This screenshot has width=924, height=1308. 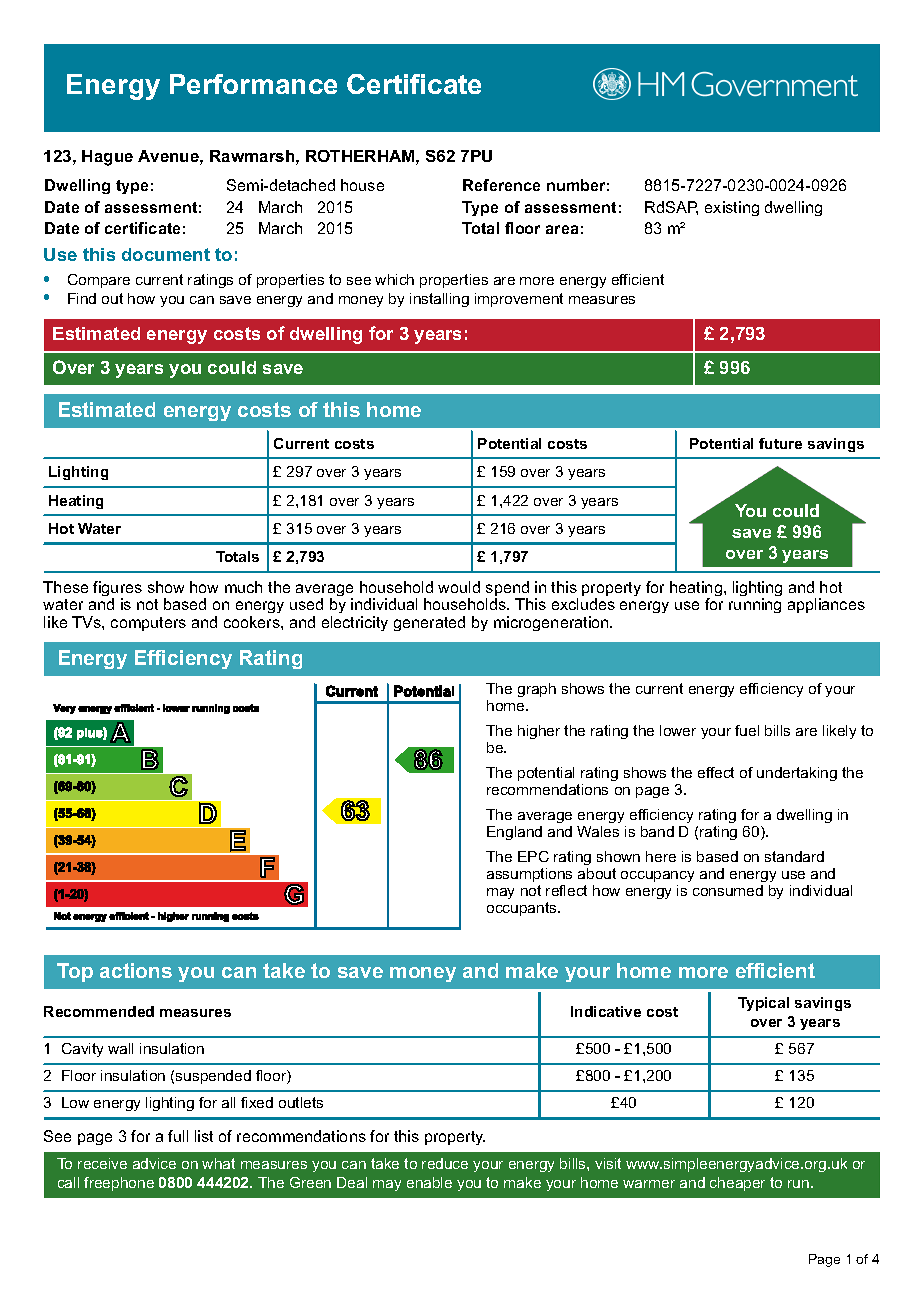 What do you see at coordinates (148, 624) in the screenshot?
I see `computers` at bounding box center [148, 624].
